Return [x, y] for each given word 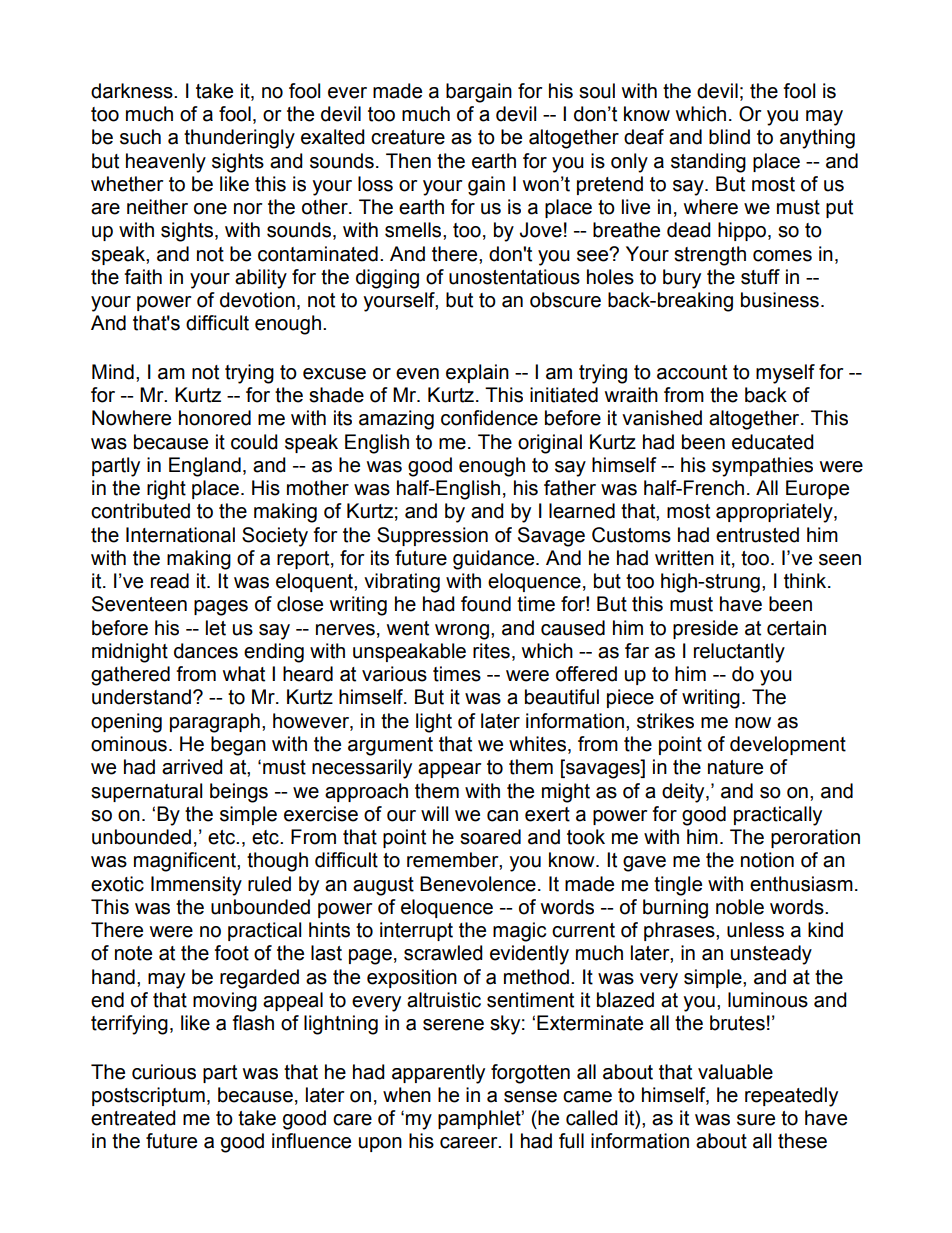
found [486, 604]
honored [215, 418]
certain [796, 628]
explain [477, 373]
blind [729, 137]
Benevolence [478, 884]
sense [530, 1097]
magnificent [186, 862]
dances [206, 651]
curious [164, 1072]
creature [408, 137]
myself [785, 374]
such [140, 137]
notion [767, 860]
